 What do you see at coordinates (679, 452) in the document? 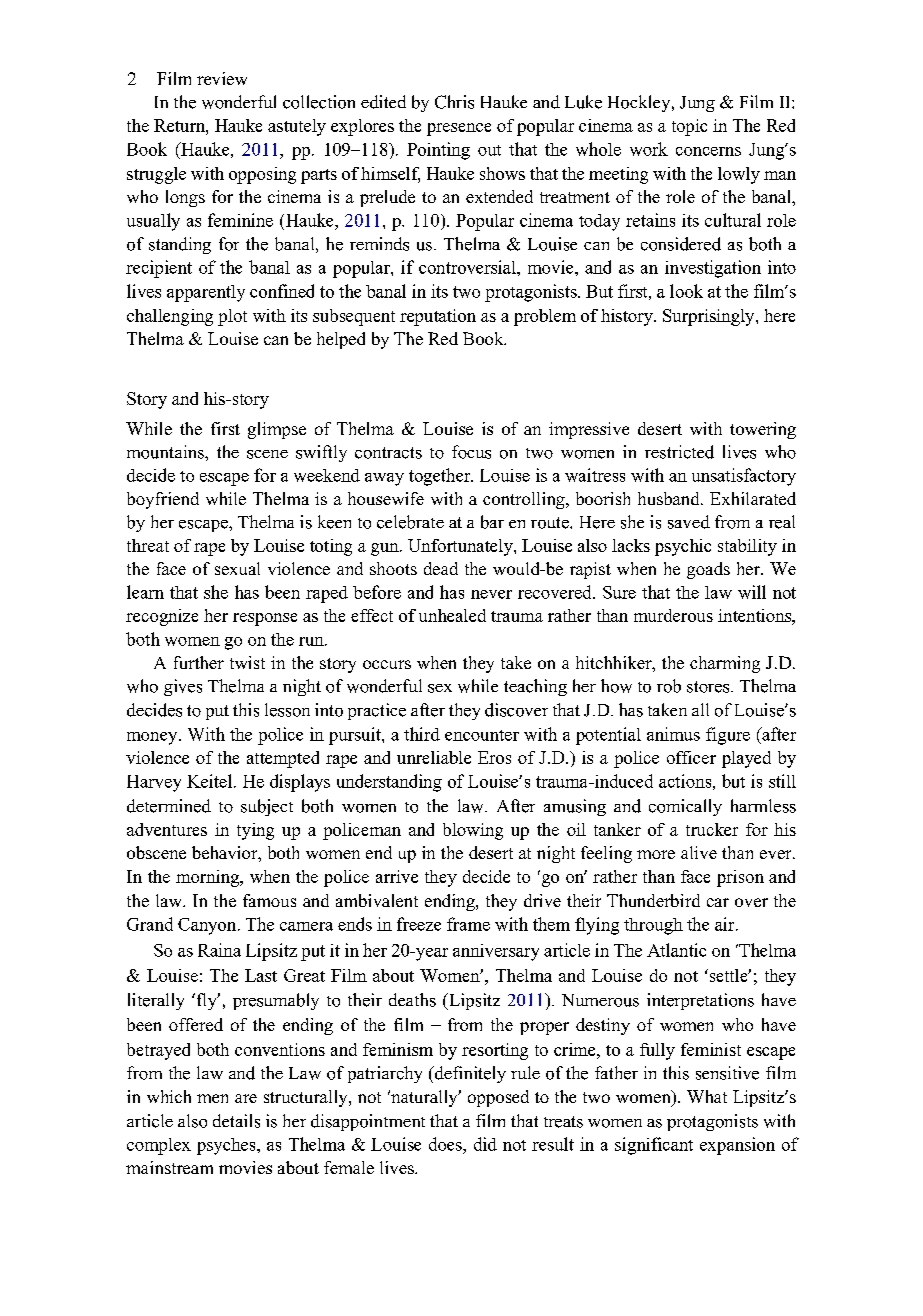
I see `restricted` at bounding box center [679, 452].
